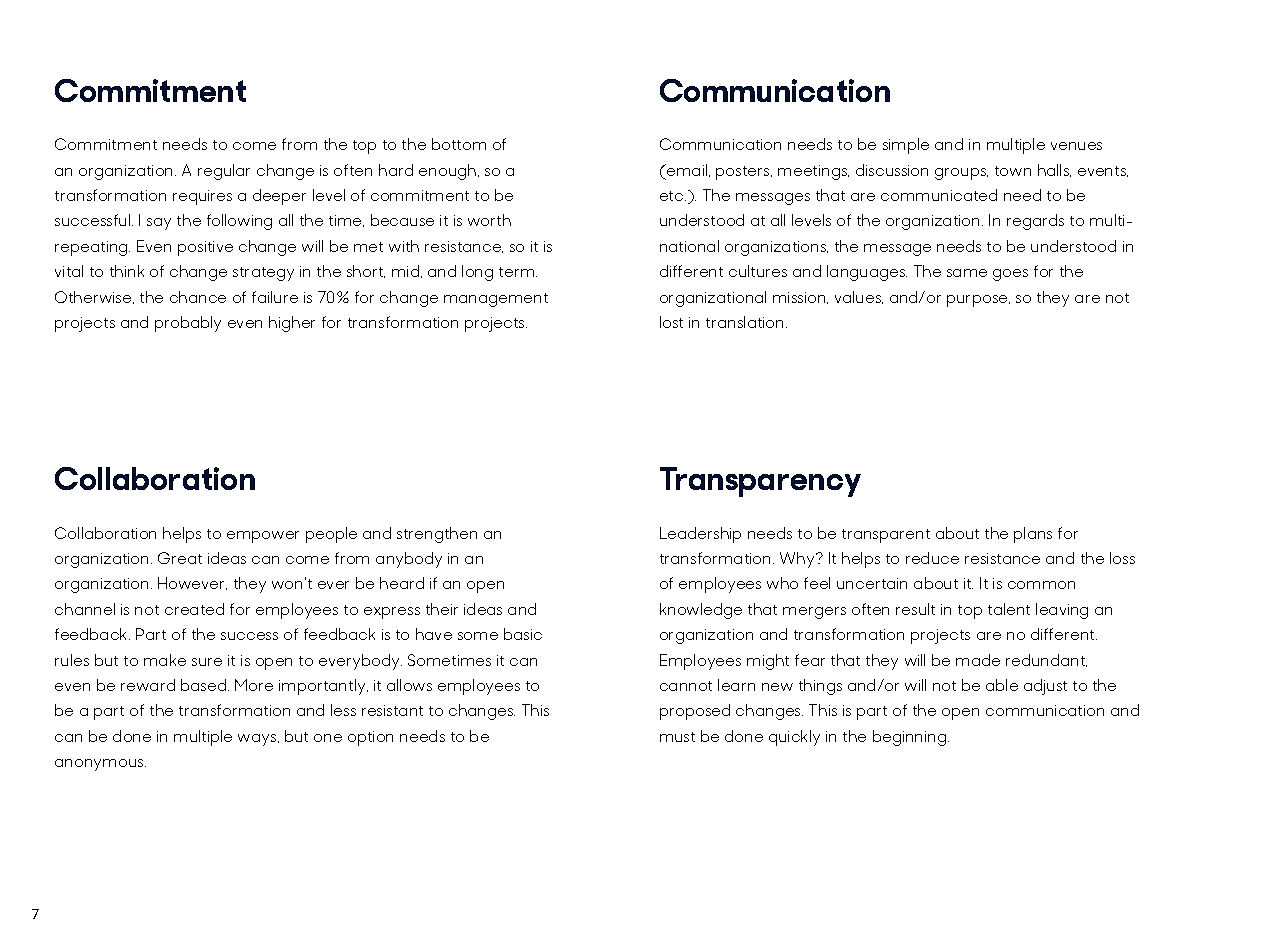  What do you see at coordinates (687, 170) in the image?
I see `email` at bounding box center [687, 170].
